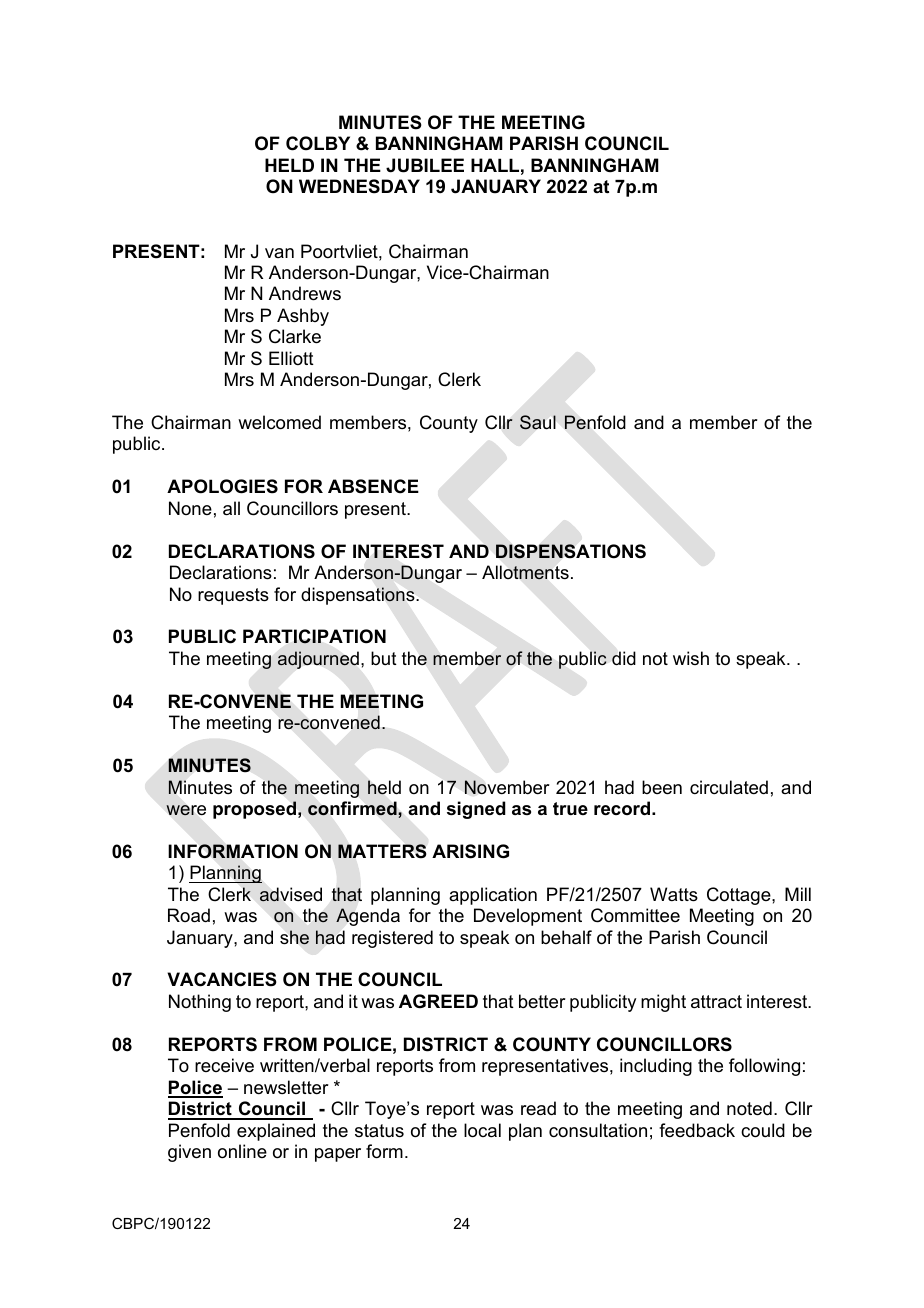 This document has height=1308, width=924. Describe the element at coordinates (691, 658) in the document. I see `wish` at that location.
